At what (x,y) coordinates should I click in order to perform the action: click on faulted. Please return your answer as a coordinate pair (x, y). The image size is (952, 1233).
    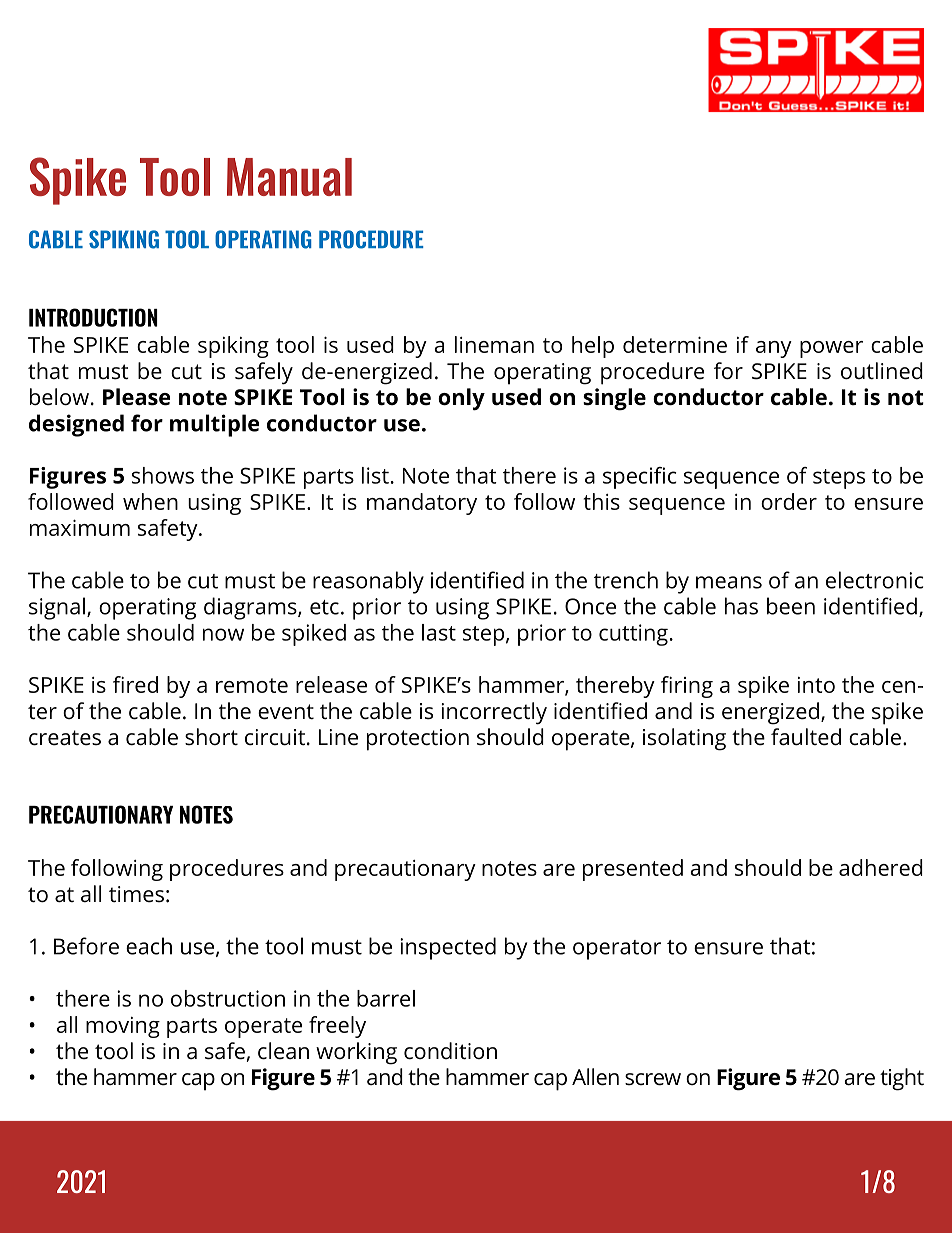
    Looking at the image, I should click on (806, 737).
